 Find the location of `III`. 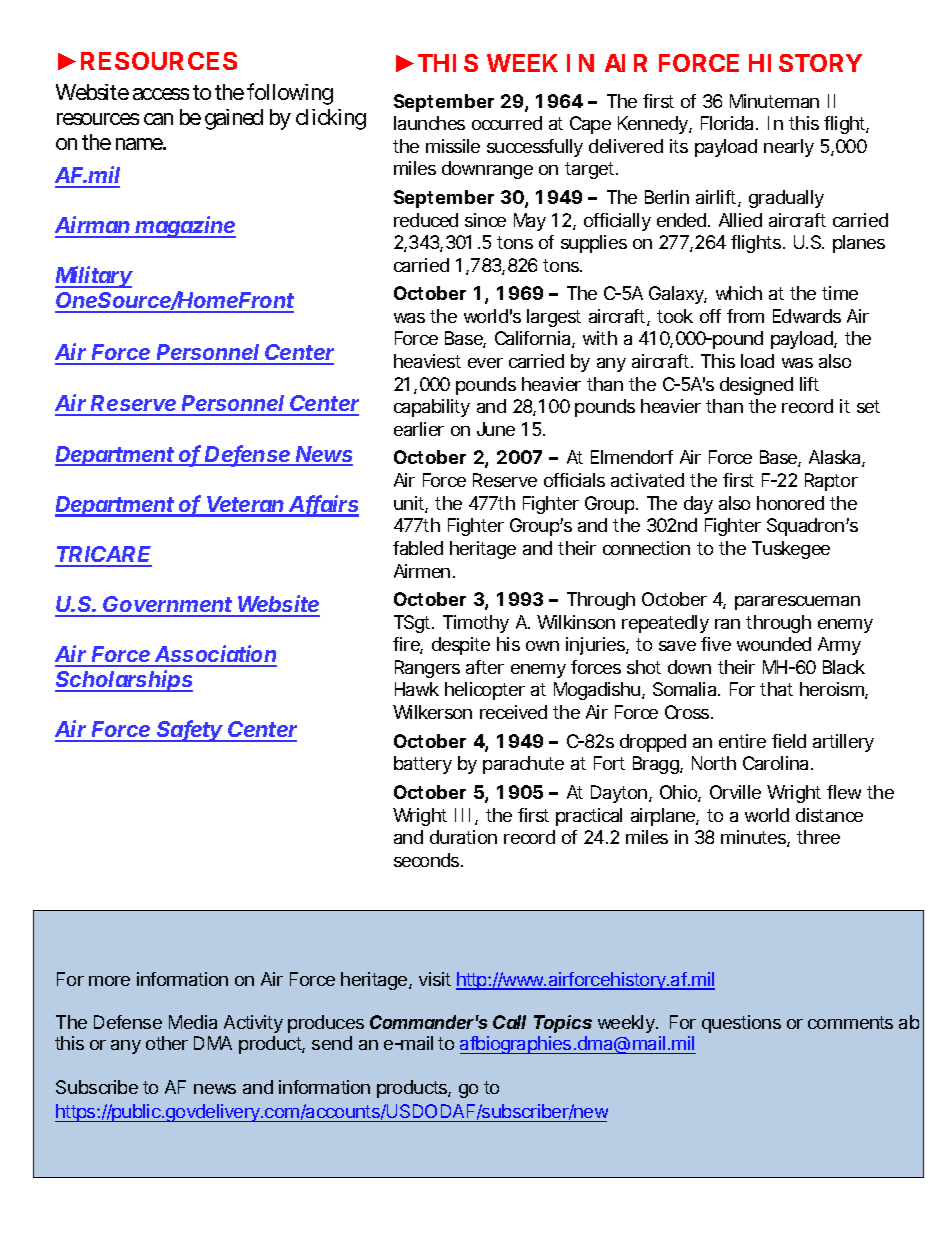

III is located at coordinates (462, 815).
